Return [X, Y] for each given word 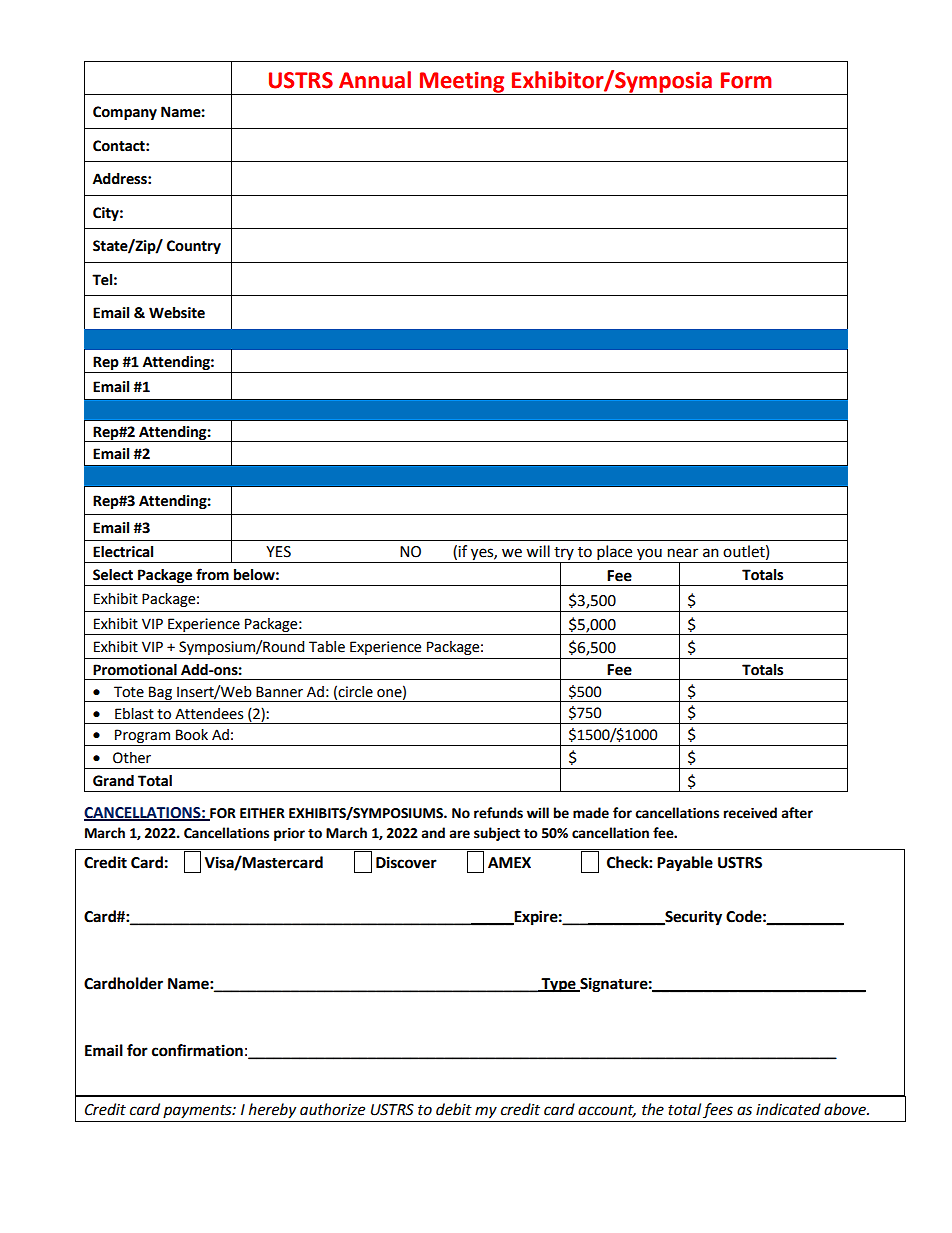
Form [746, 80]
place [615, 554]
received [750, 813]
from [212, 574]
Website [177, 313]
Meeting [462, 83]
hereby [272, 1111]
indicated [788, 1109]
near [683, 553]
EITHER [262, 813]
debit [454, 1109]
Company [125, 113]
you [649, 555]
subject [497, 834]
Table [327, 647]
